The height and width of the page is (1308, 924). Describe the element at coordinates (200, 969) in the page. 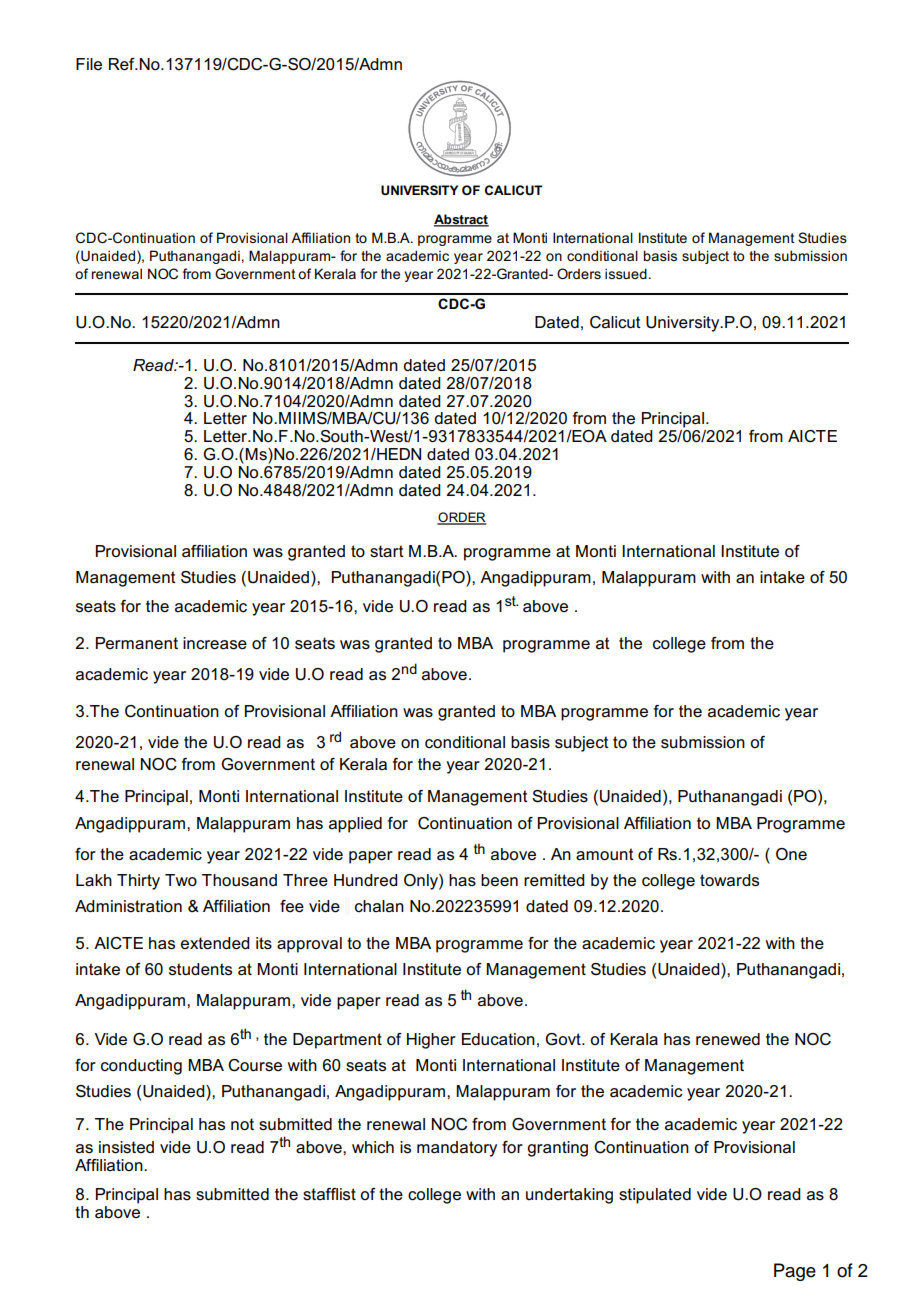

I see `students` at that location.
